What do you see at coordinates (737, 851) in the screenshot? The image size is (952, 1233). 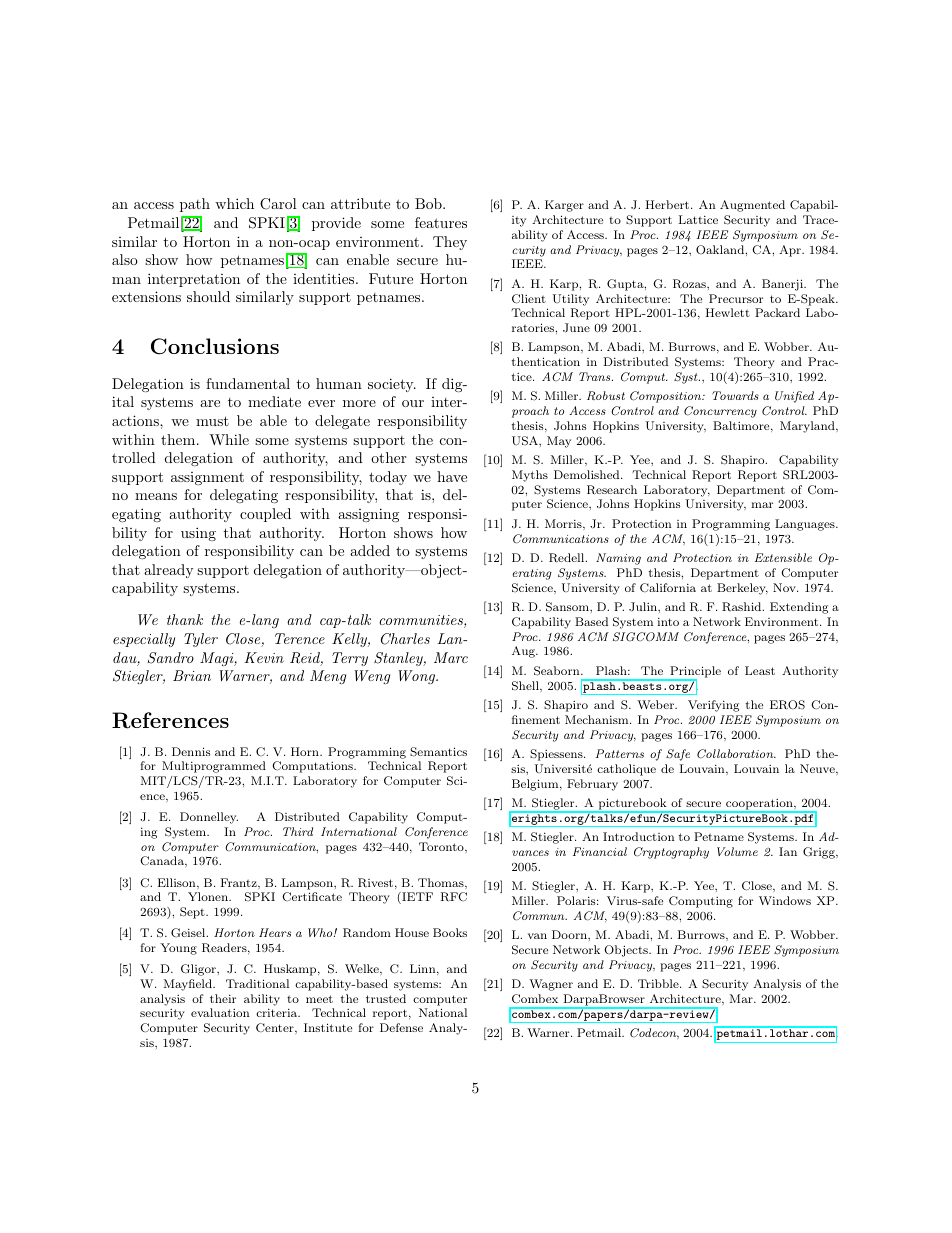 I see `Volume` at bounding box center [737, 851].
